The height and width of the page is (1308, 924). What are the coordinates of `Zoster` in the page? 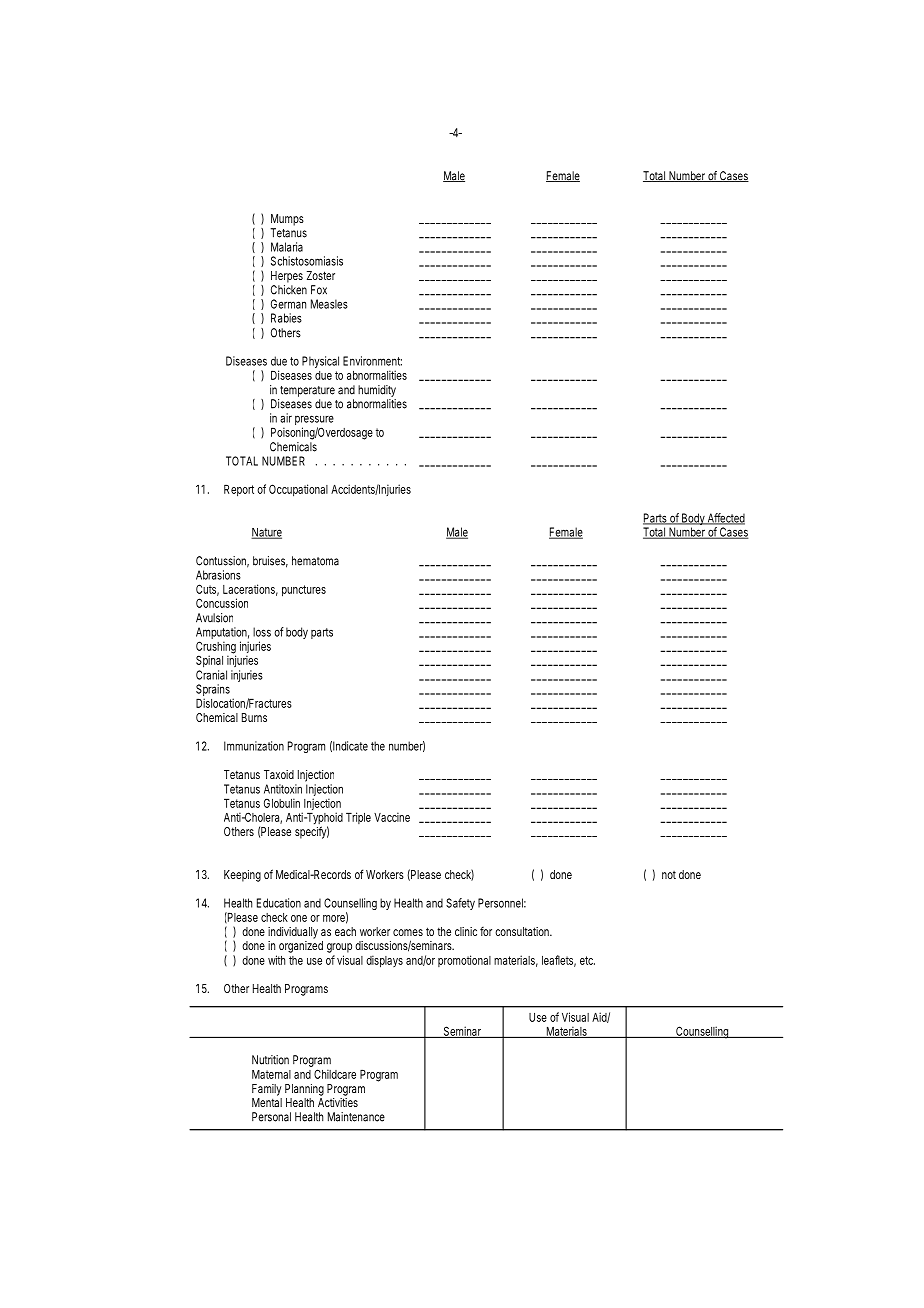 It's located at (321, 275).
